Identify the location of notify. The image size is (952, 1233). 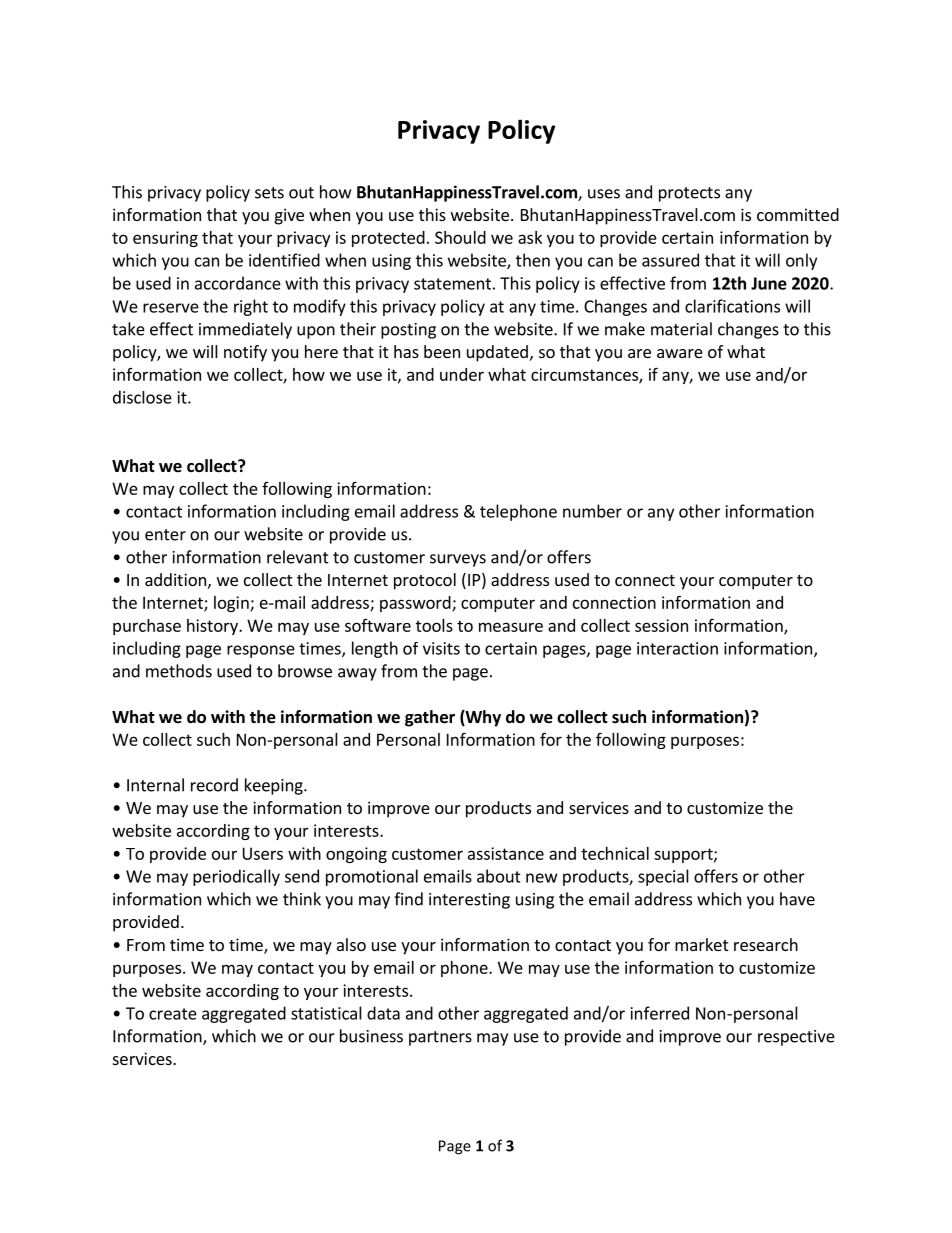
(245, 353).
